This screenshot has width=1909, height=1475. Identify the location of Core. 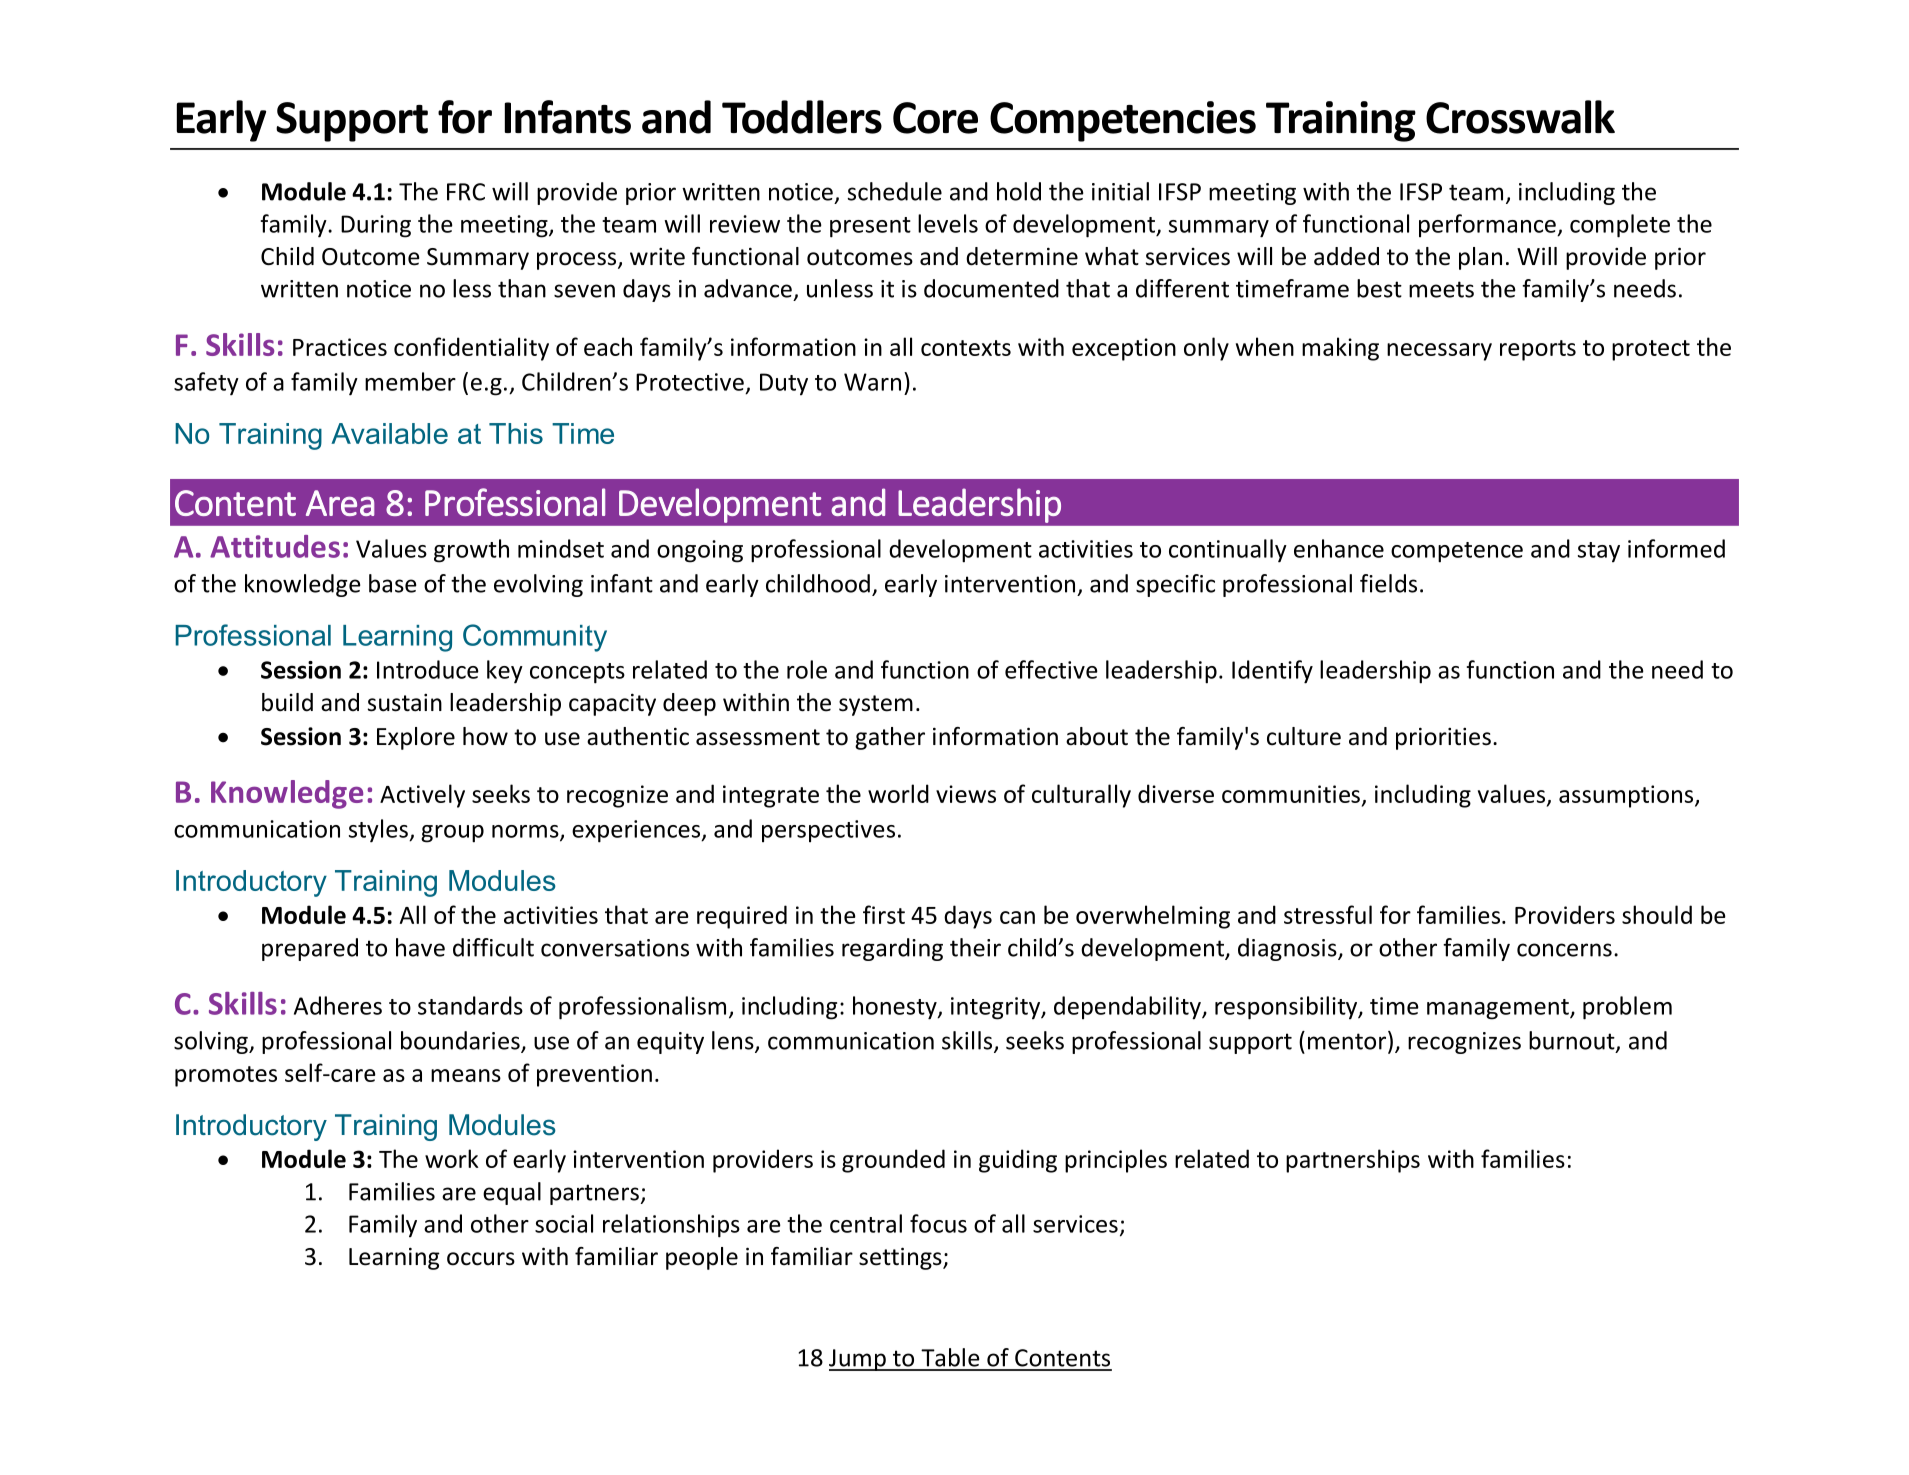
(935, 118).
